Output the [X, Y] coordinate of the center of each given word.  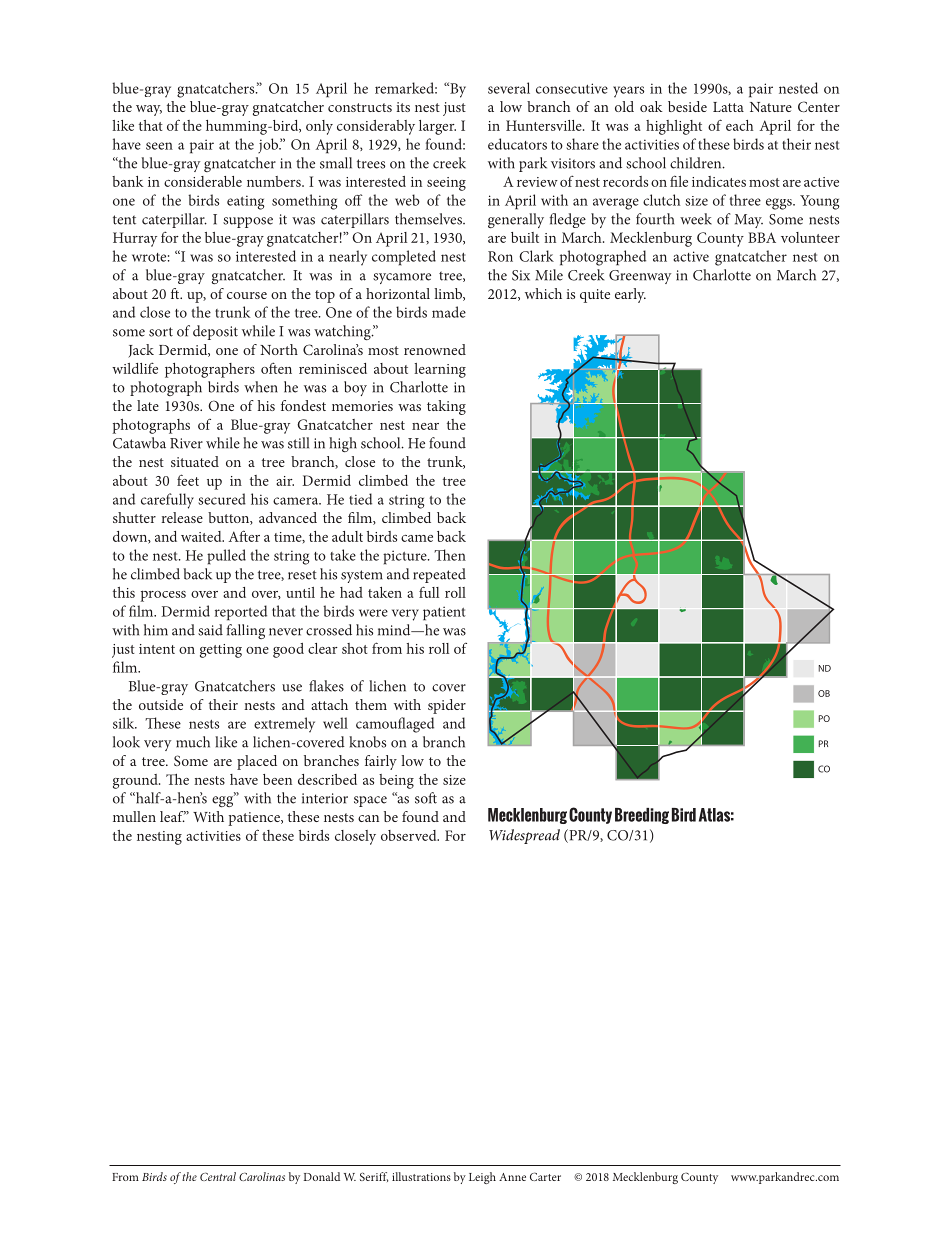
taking [446, 407]
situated [195, 461]
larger [437, 127]
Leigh [482, 1178]
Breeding [642, 816]
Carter [545, 1176]
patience [255, 819]
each [739, 125]
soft [426, 798]
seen [159, 146]
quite [595, 296]
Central [218, 1176]
